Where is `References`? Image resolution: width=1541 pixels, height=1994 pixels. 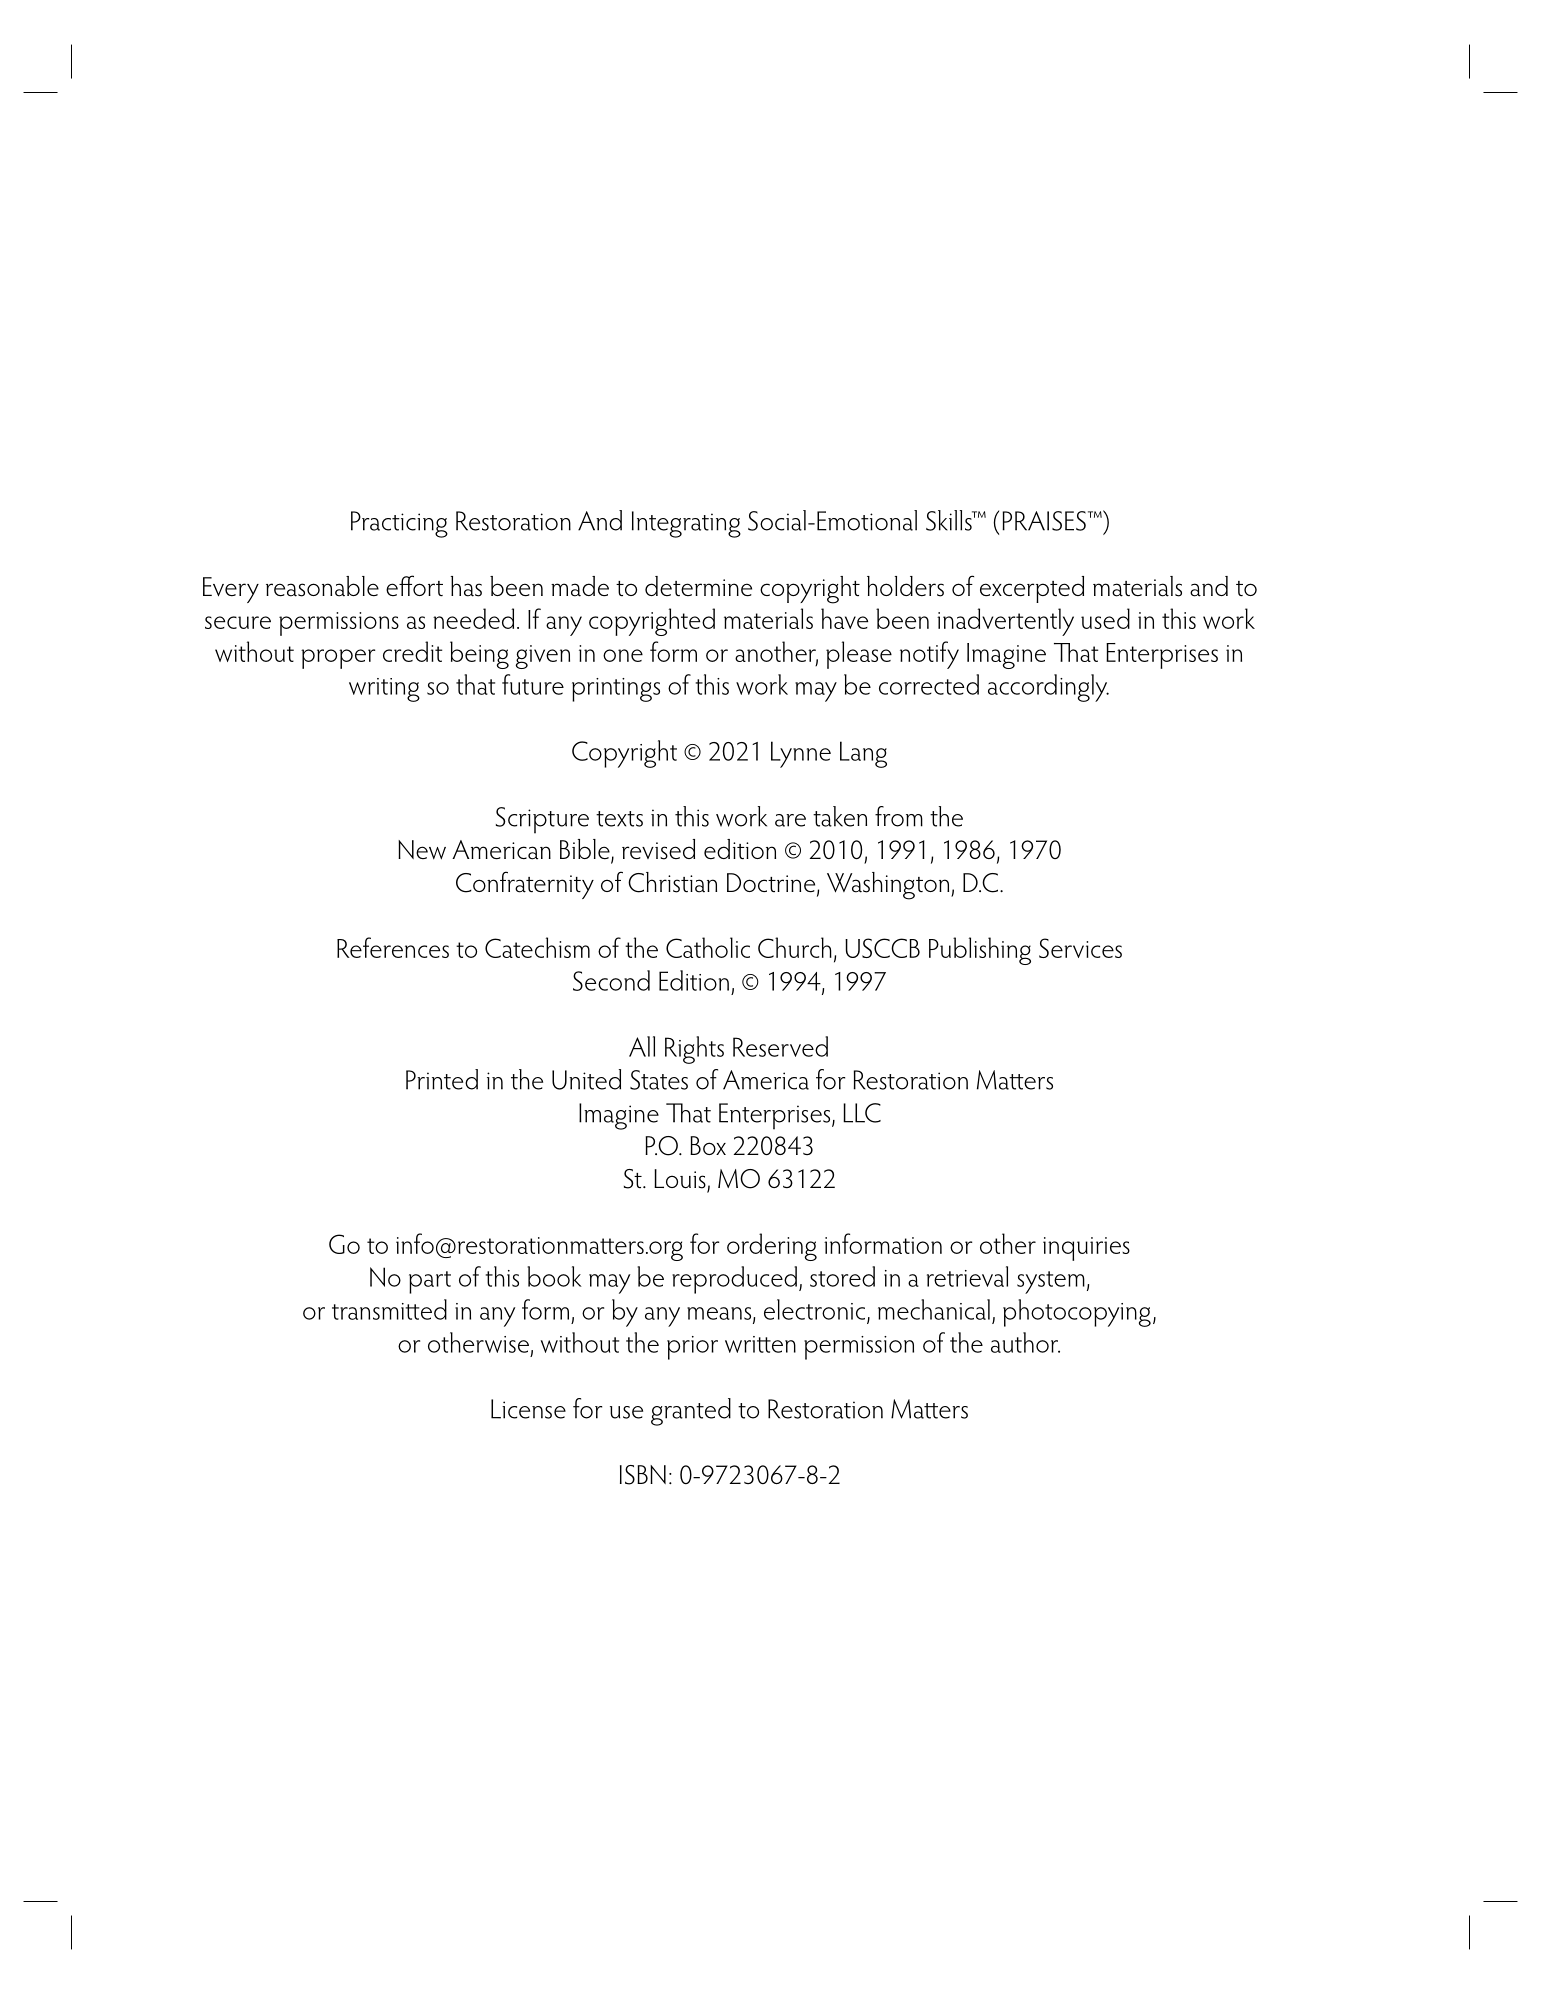 References is located at coordinates (393, 947).
